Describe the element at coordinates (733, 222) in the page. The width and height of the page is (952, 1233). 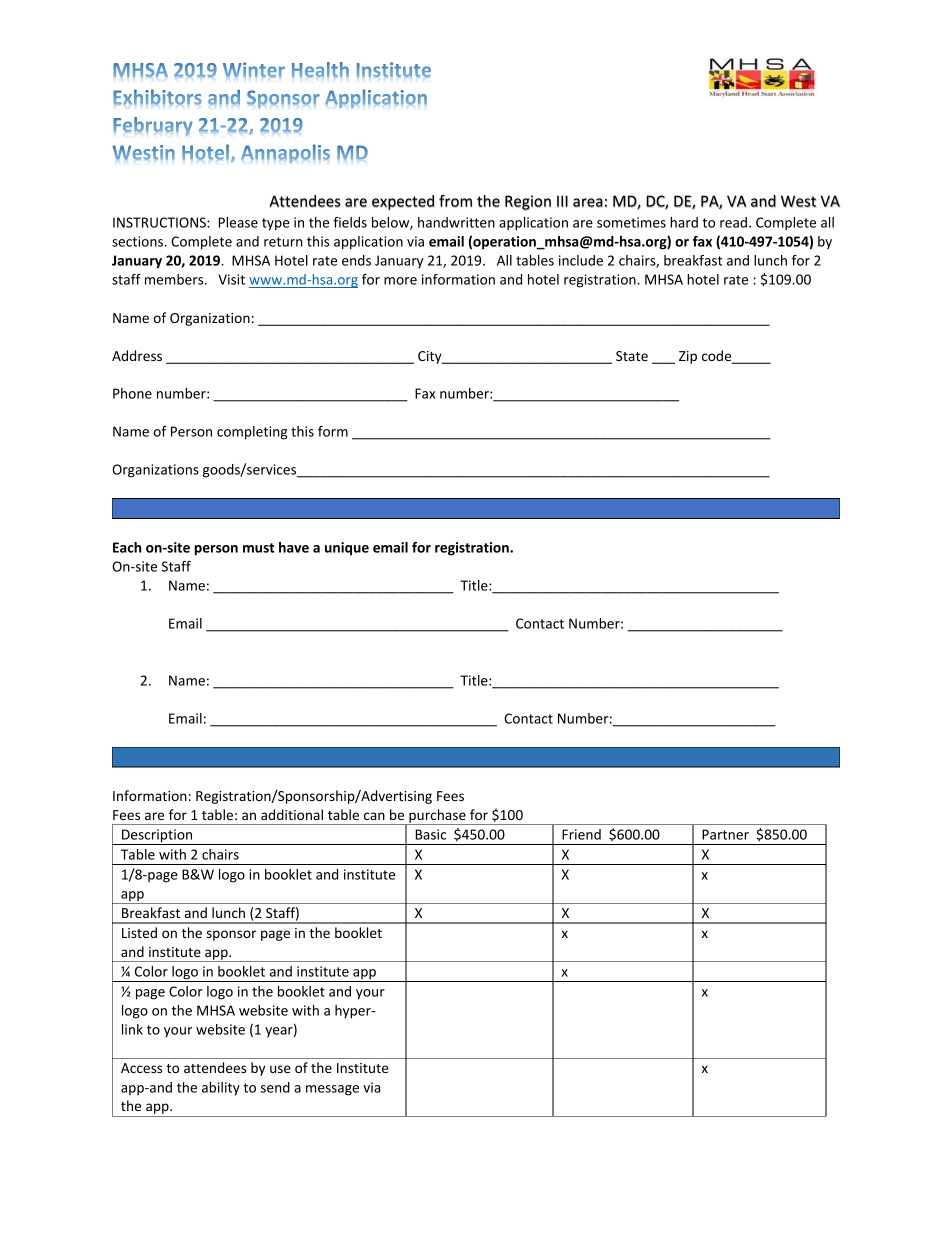
I see `read` at that location.
